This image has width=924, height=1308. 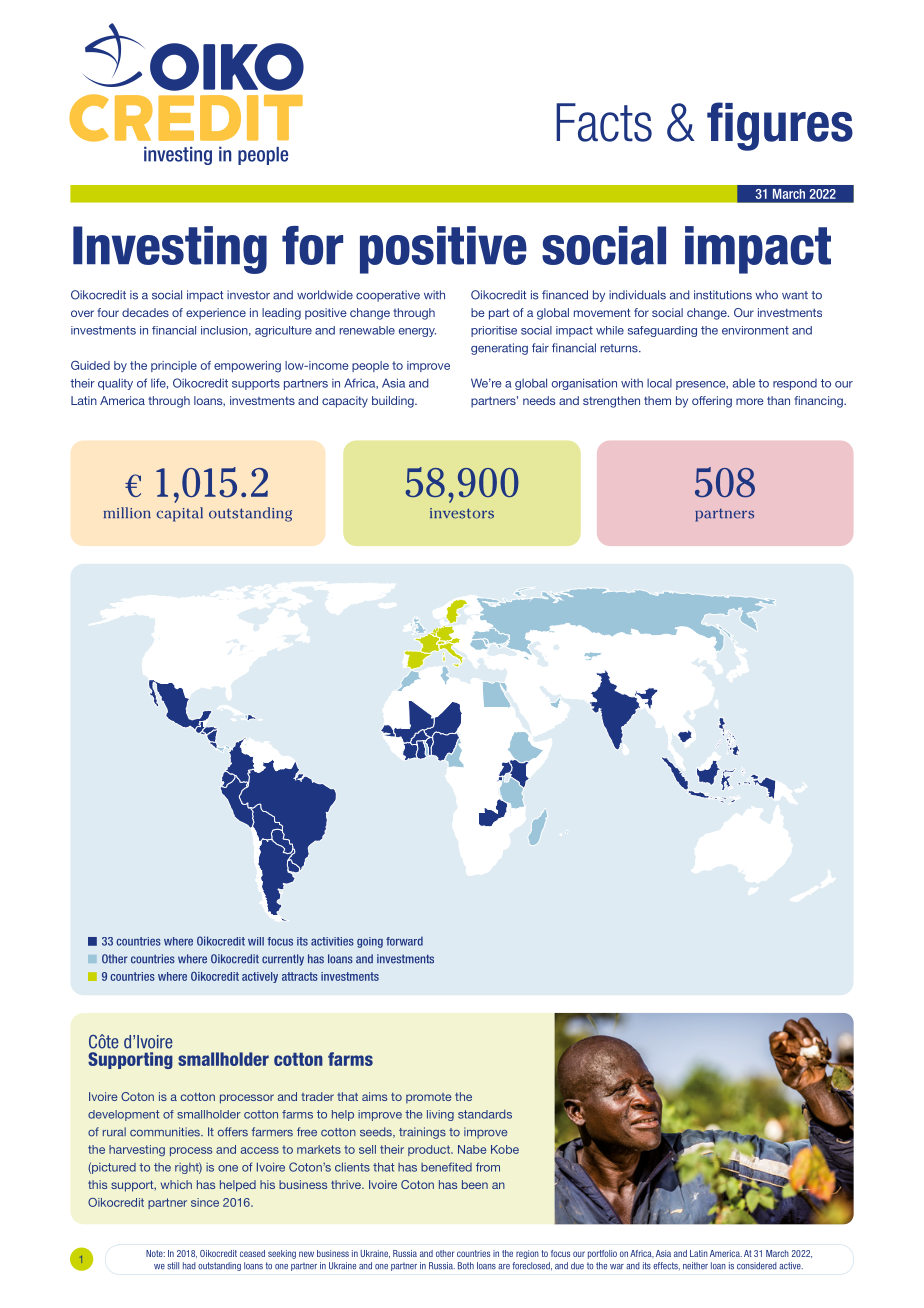 What do you see at coordinates (712, 402) in the image?
I see `offering` at bounding box center [712, 402].
